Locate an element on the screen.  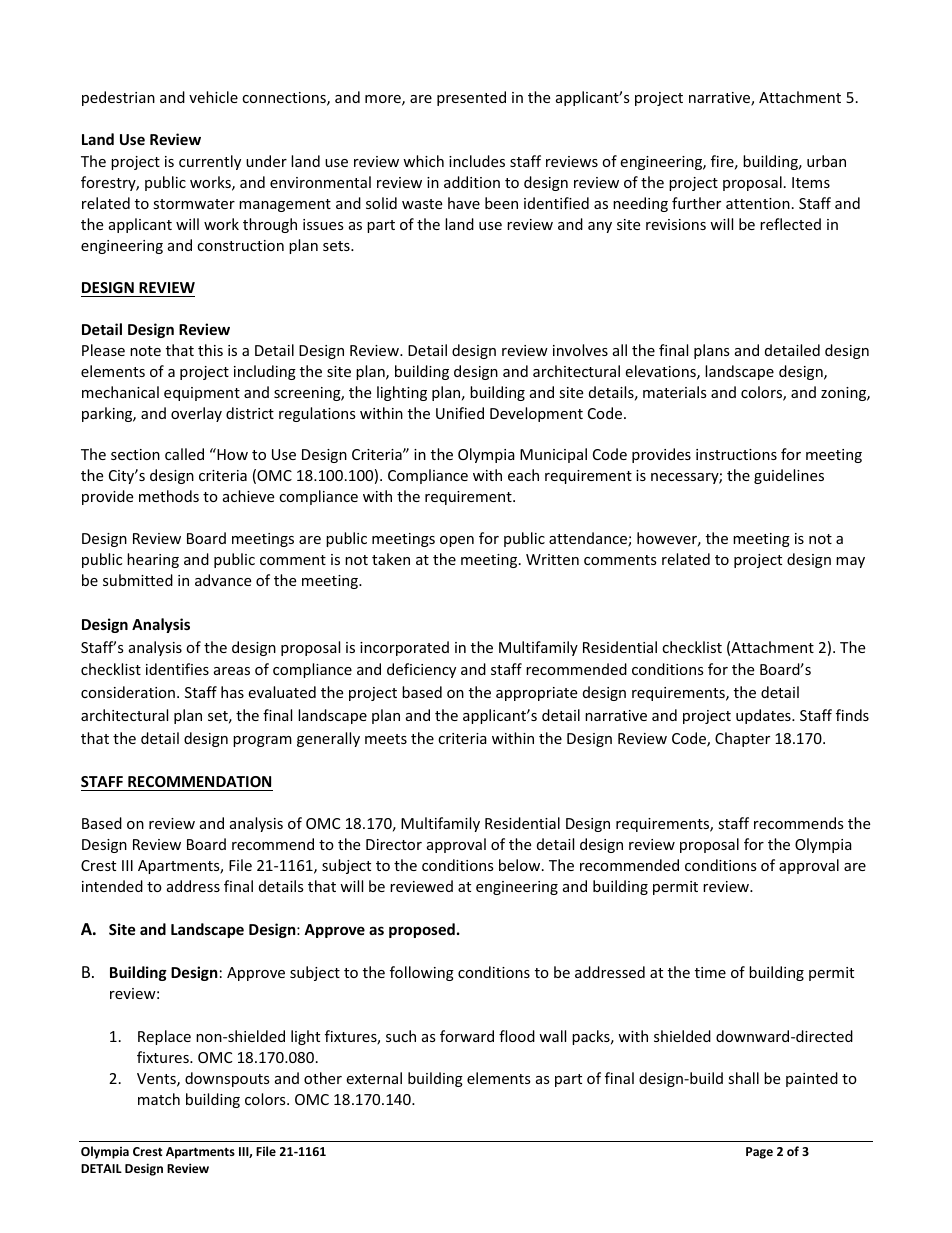
external is located at coordinates (374, 1078).
